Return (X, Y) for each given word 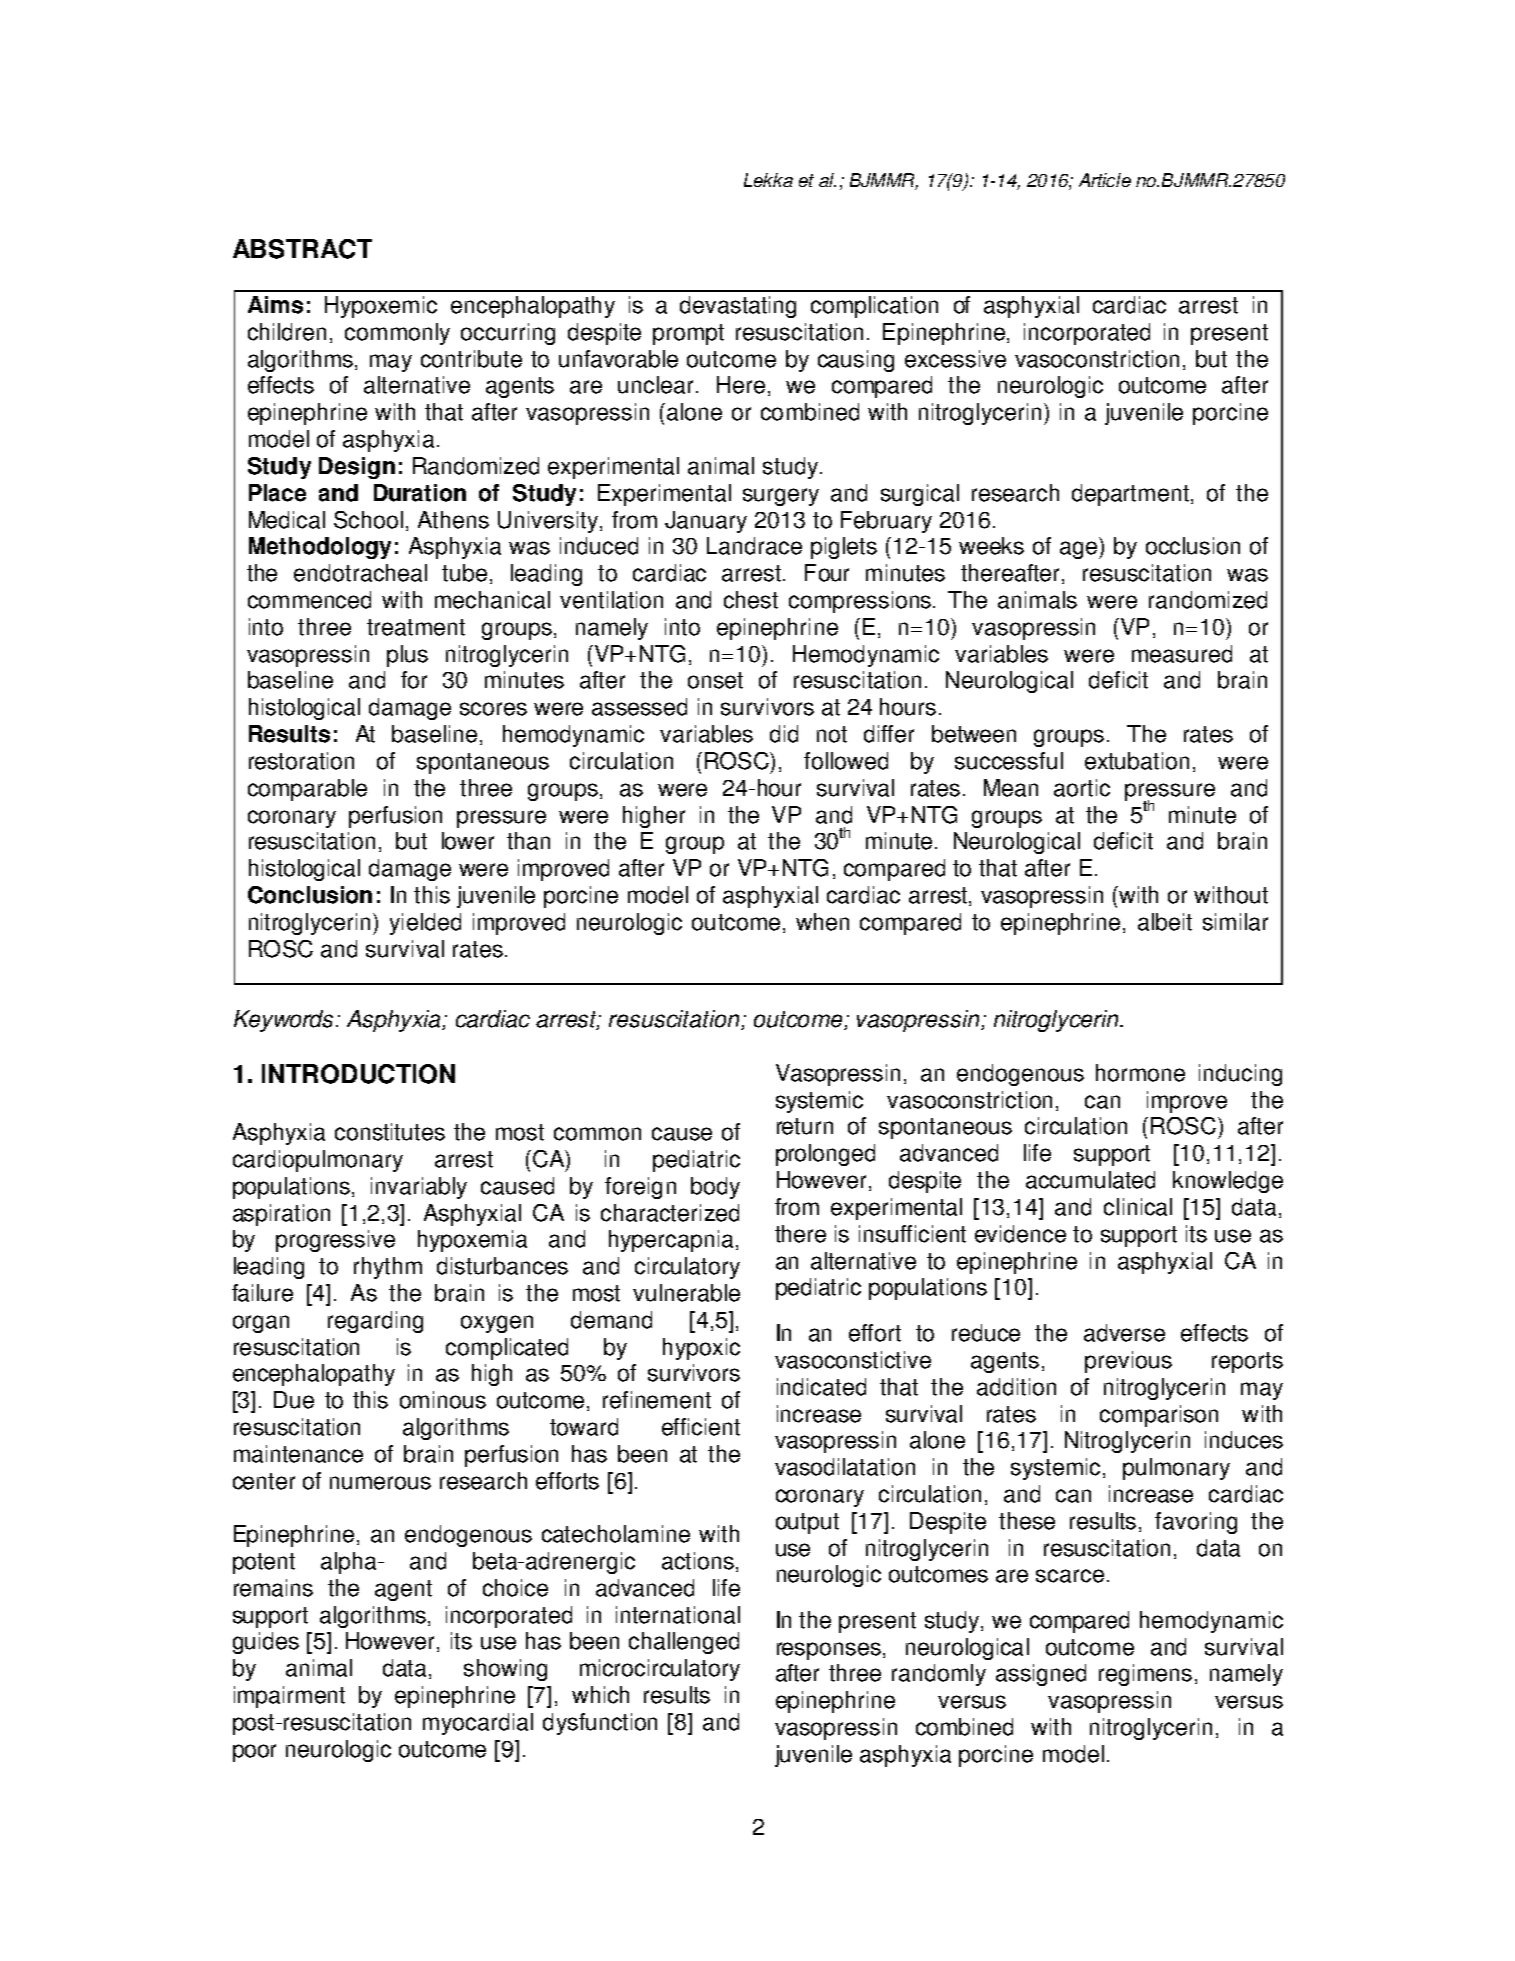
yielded (425, 924)
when (822, 922)
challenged (684, 1643)
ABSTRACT (302, 249)
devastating (738, 307)
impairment (289, 1697)
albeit (1165, 922)
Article (1105, 180)
